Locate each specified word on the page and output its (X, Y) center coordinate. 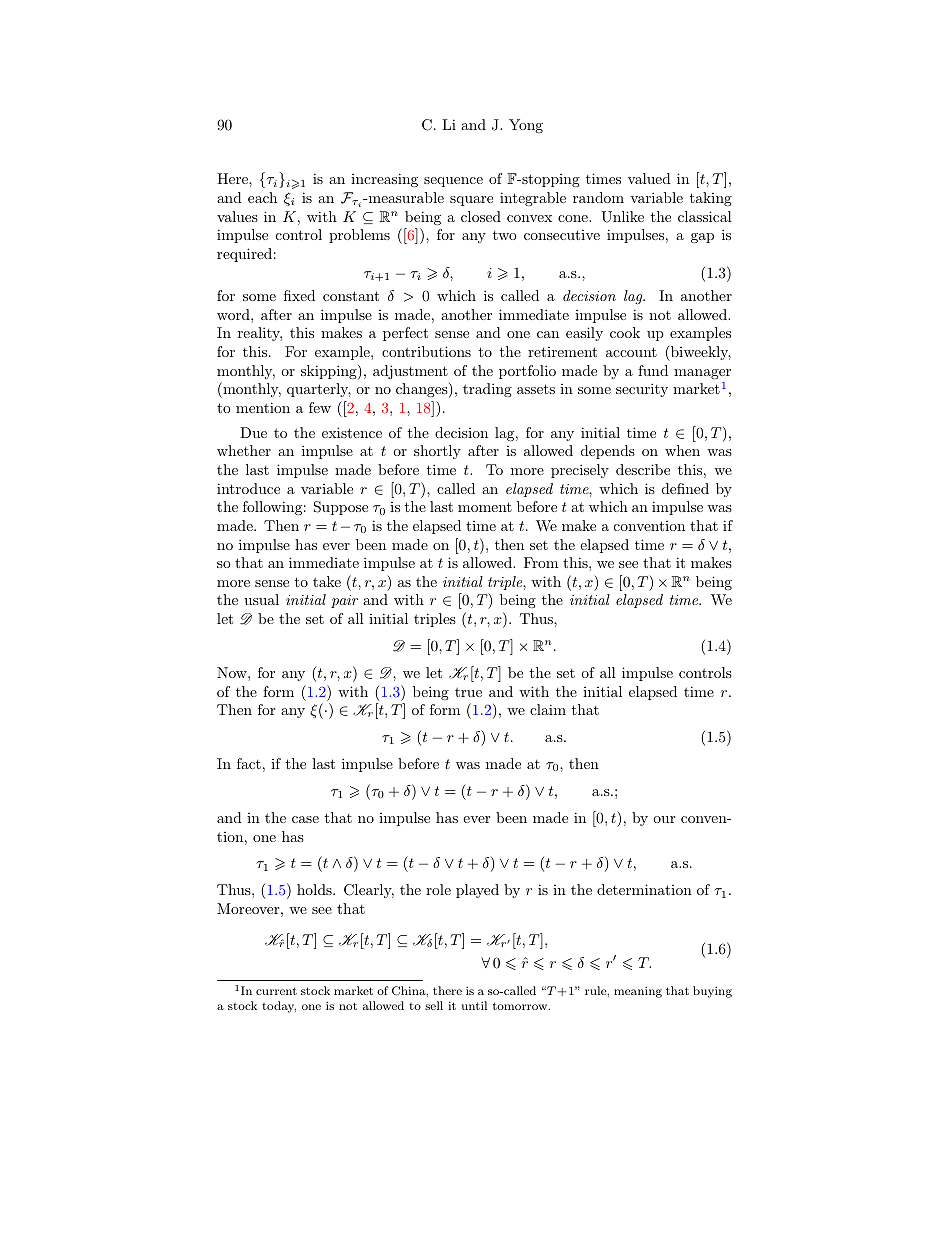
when (682, 450)
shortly (437, 452)
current (276, 991)
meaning (638, 992)
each (262, 197)
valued (649, 178)
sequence (453, 182)
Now (233, 672)
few (320, 407)
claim (548, 709)
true (468, 692)
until (474, 1005)
